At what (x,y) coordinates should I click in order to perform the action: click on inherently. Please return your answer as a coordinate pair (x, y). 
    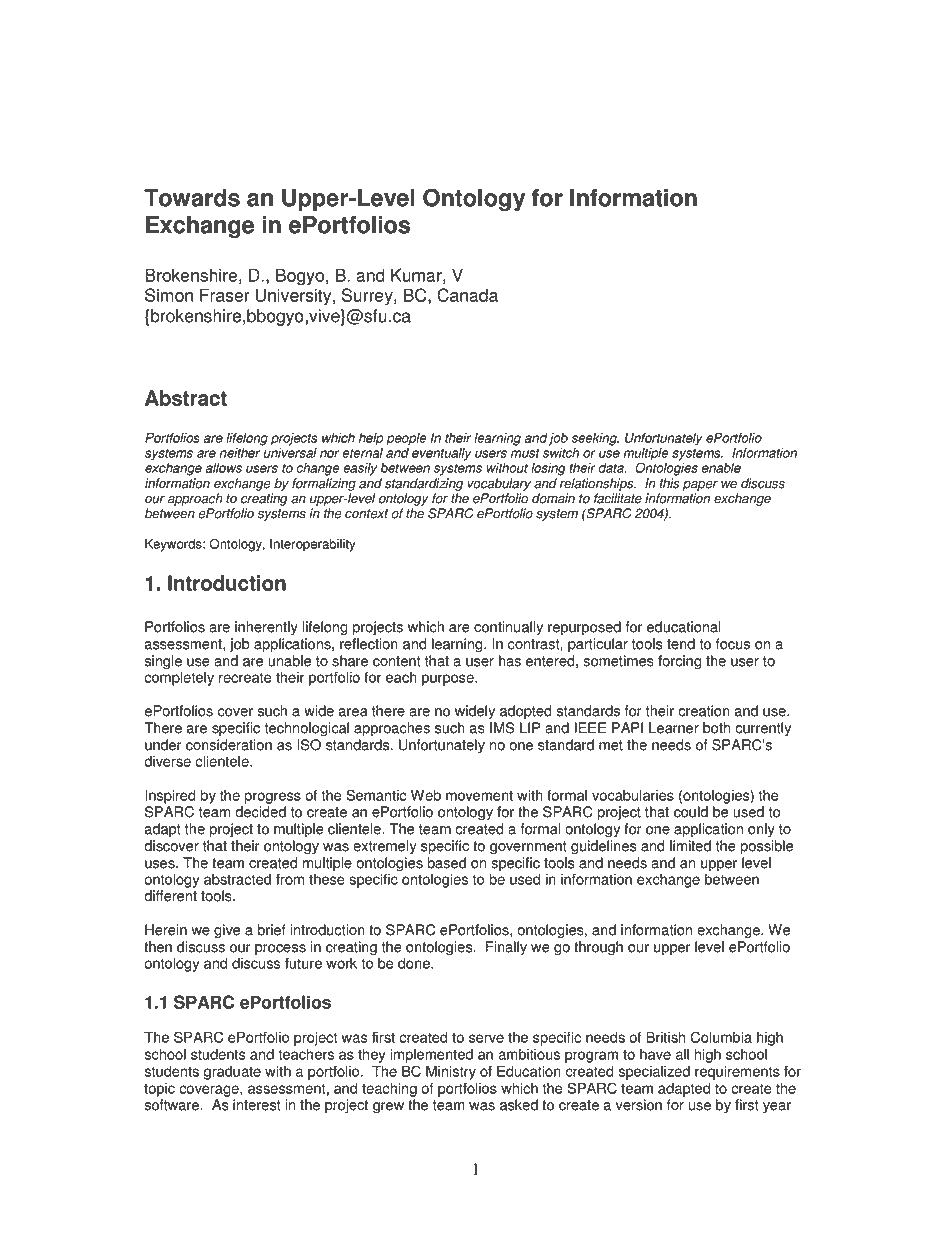
    Looking at the image, I should click on (266, 628).
